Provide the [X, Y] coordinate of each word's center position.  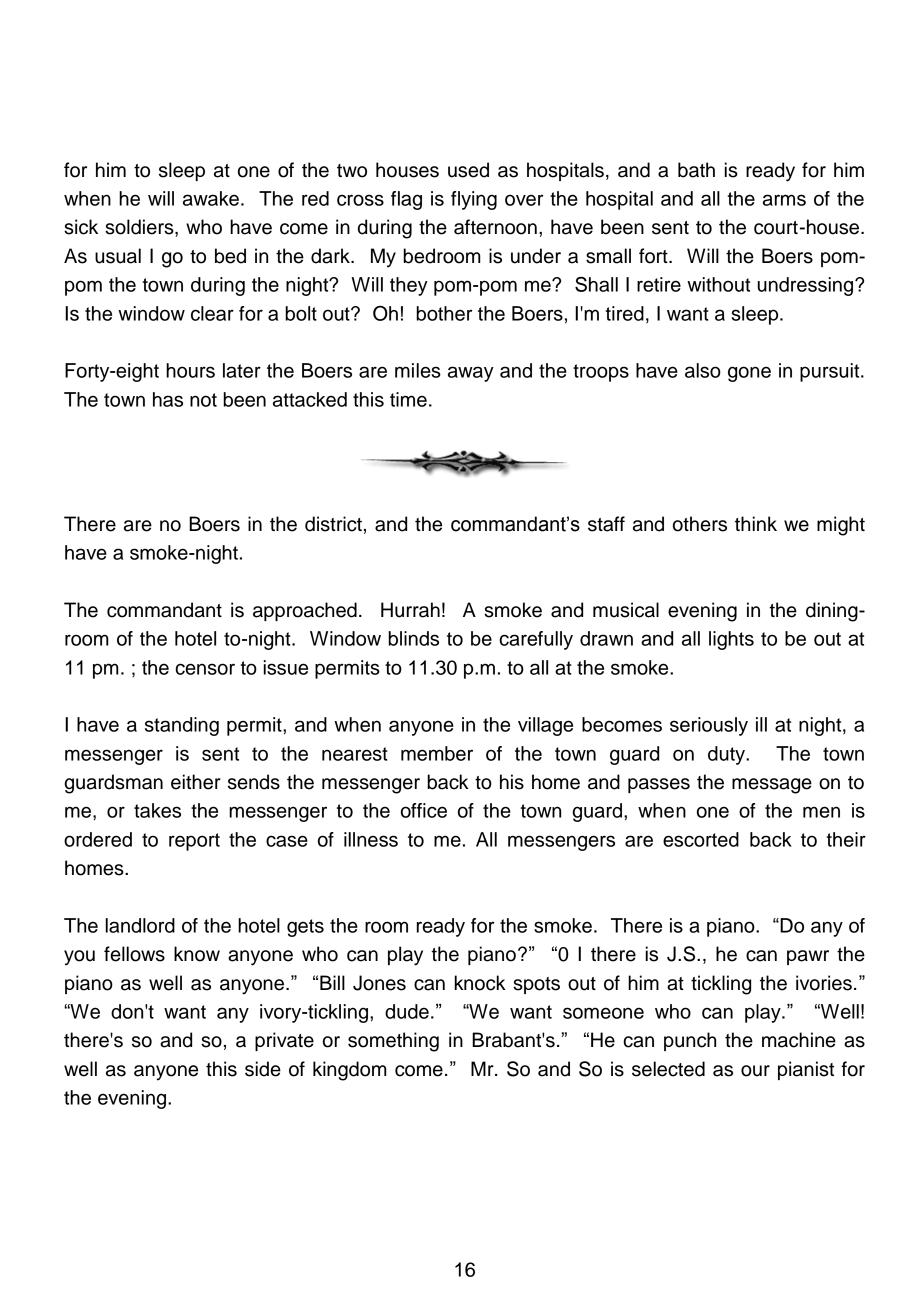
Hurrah [410, 610]
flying [474, 200]
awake [211, 198]
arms [784, 200]
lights [731, 640]
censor [205, 669]
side [263, 1069]
